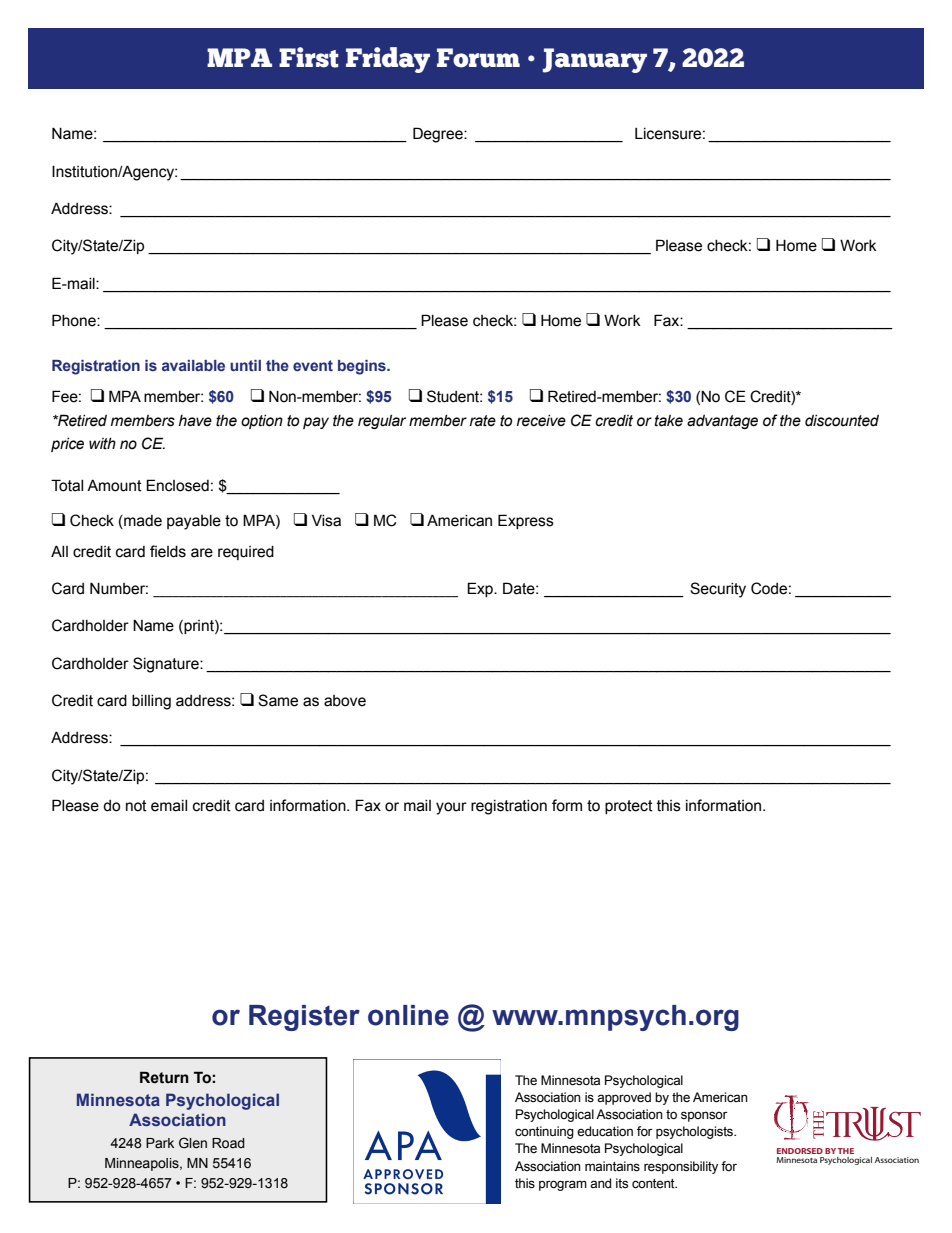 The height and width of the page is (1233, 952). I want to click on First, so click(309, 57).
